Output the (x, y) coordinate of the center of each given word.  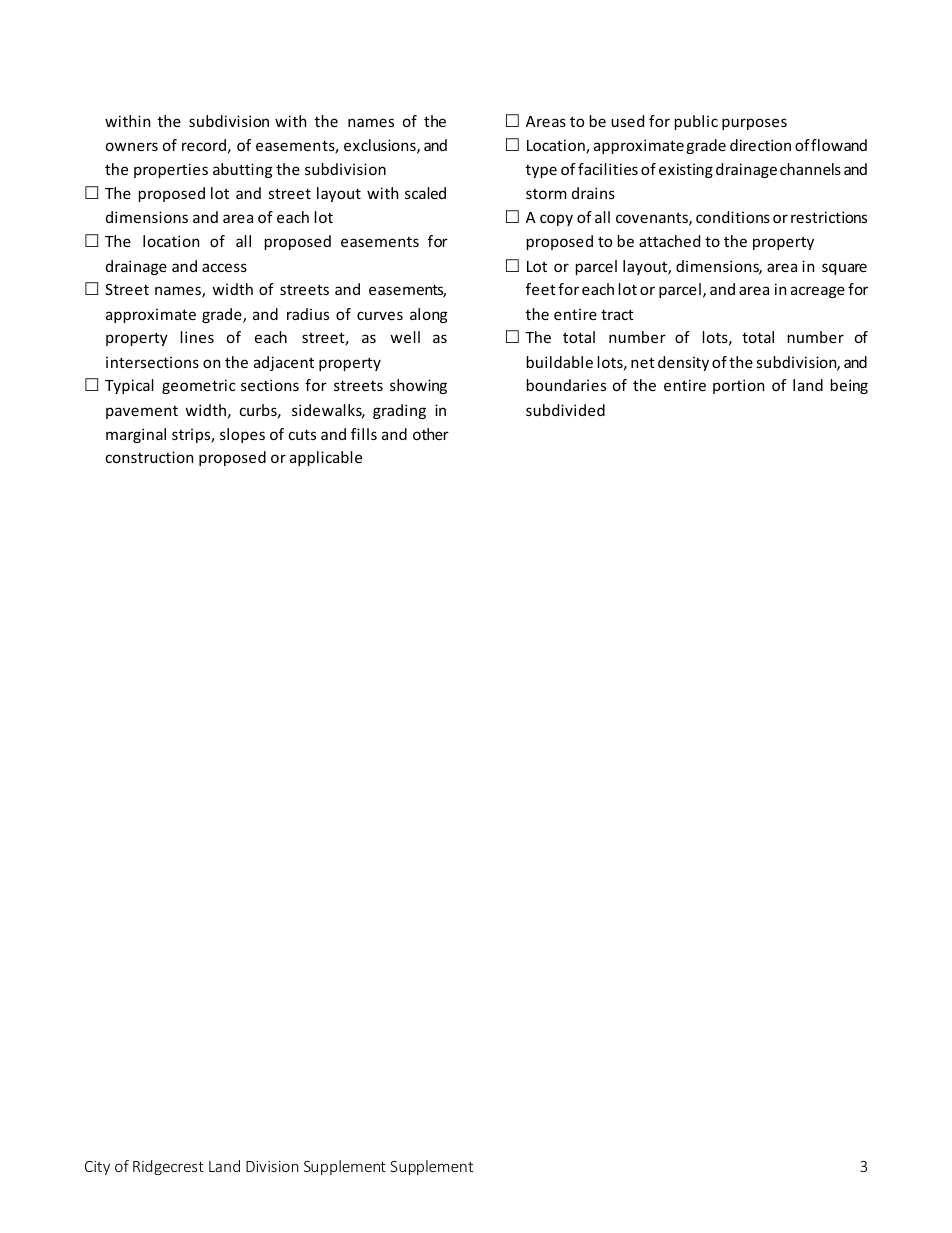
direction (760, 145)
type (541, 171)
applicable (326, 458)
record (204, 145)
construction (149, 457)
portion (738, 386)
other (431, 434)
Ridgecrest (168, 1167)
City (97, 1168)
